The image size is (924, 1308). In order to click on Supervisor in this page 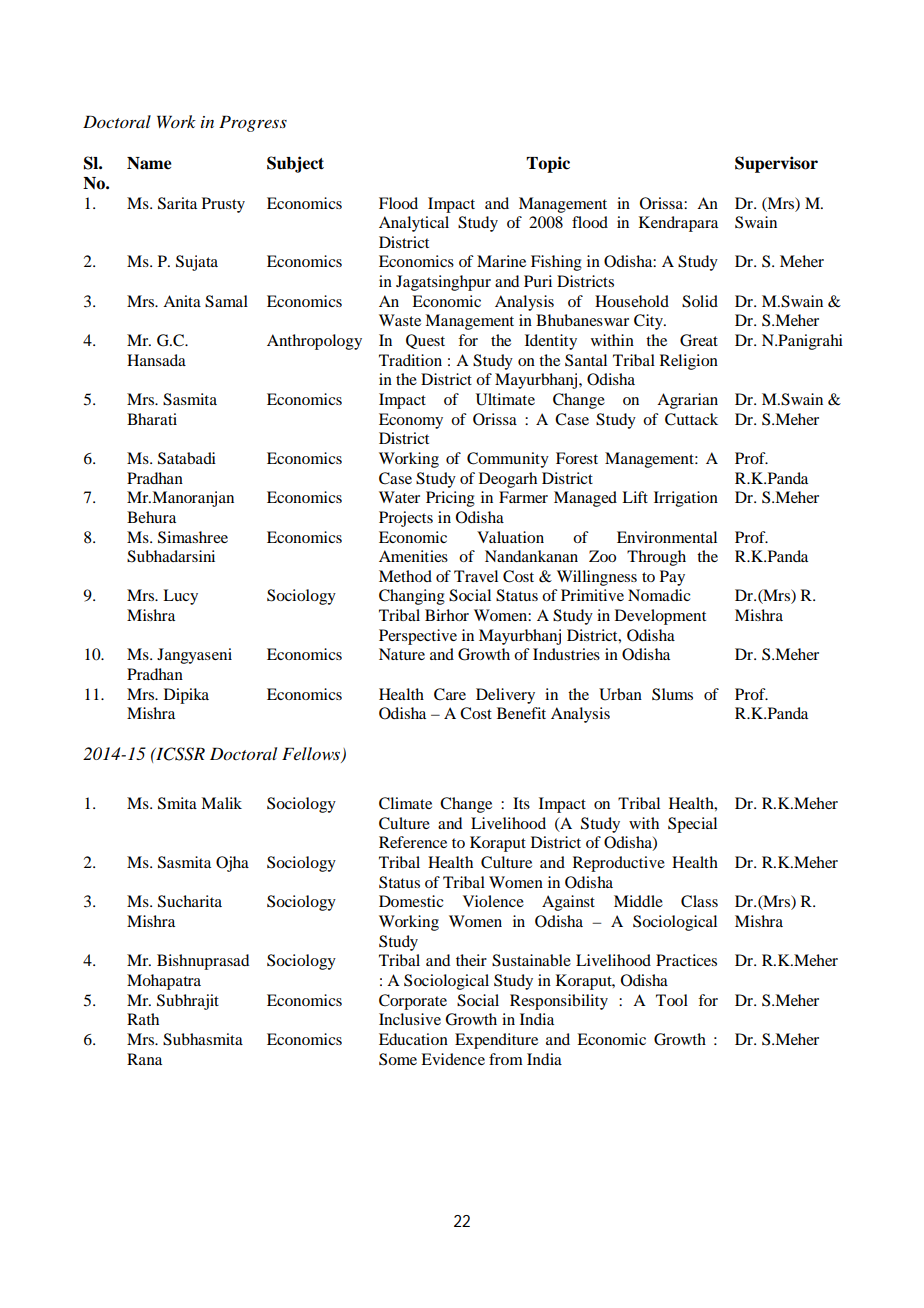, I will do `click(776, 164)`.
